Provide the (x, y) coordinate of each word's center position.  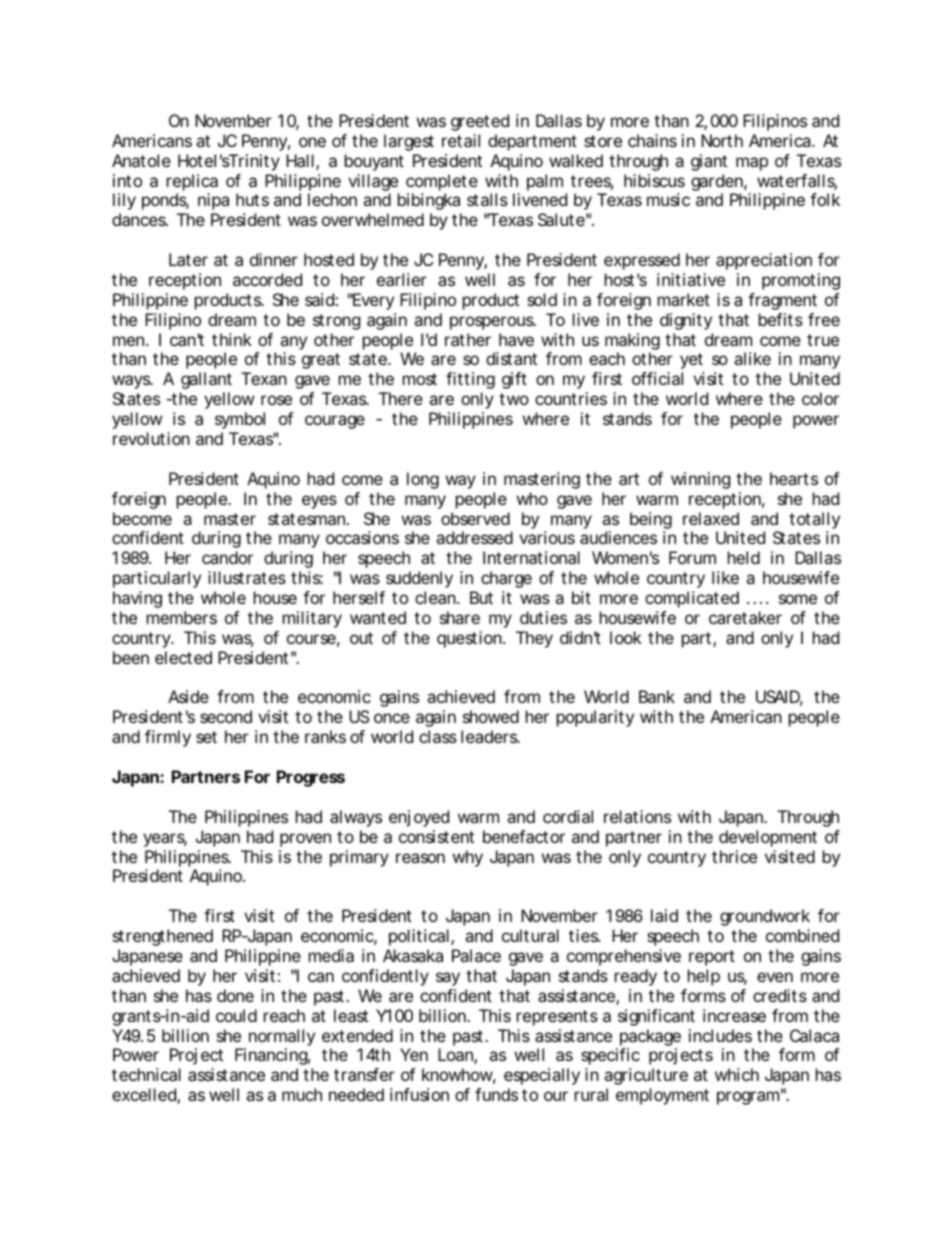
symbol (240, 420)
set (206, 737)
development (768, 838)
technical (146, 1074)
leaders (489, 736)
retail (461, 140)
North (722, 140)
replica (192, 182)
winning (700, 480)
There (401, 398)
